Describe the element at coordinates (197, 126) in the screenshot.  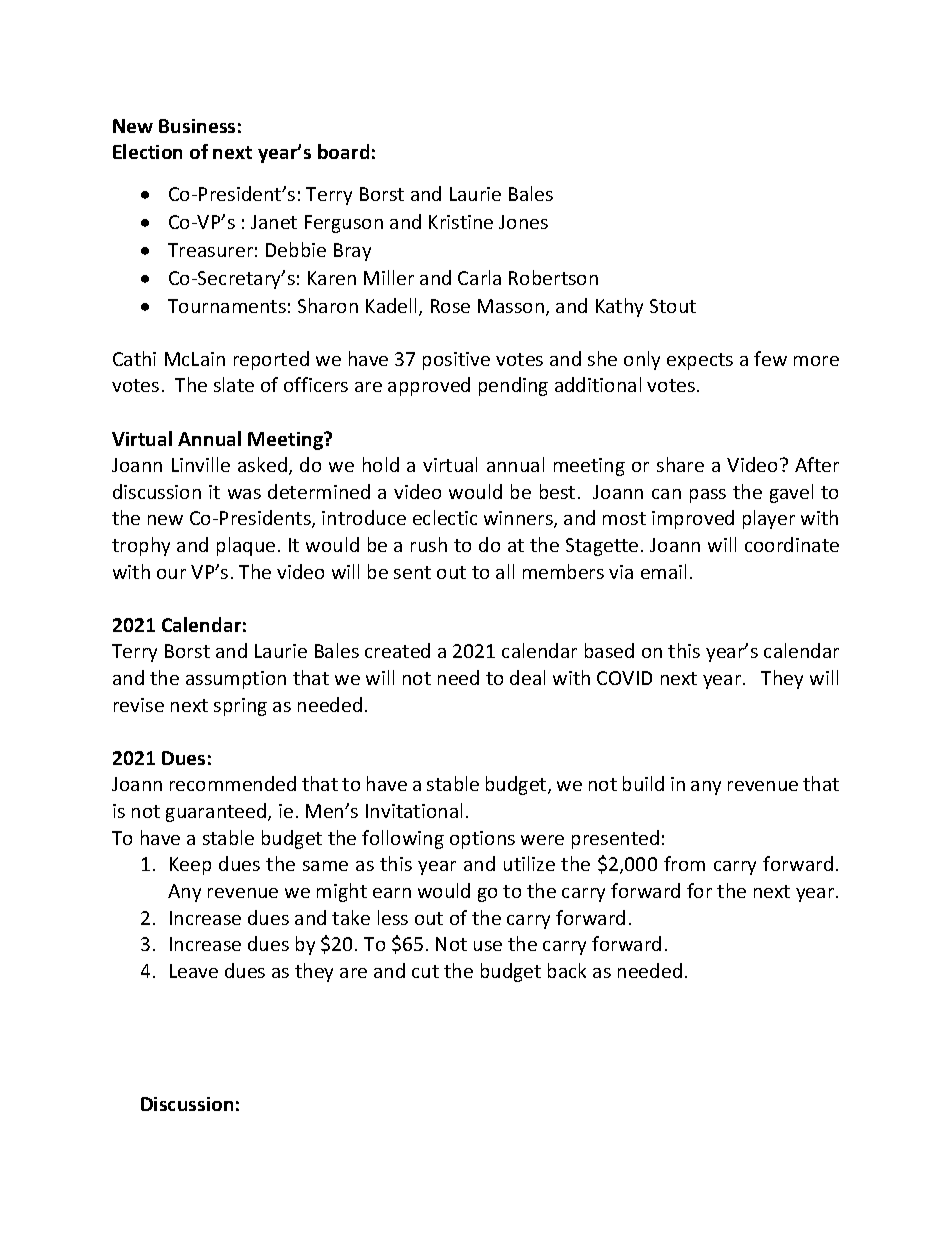
I see `Business` at that location.
